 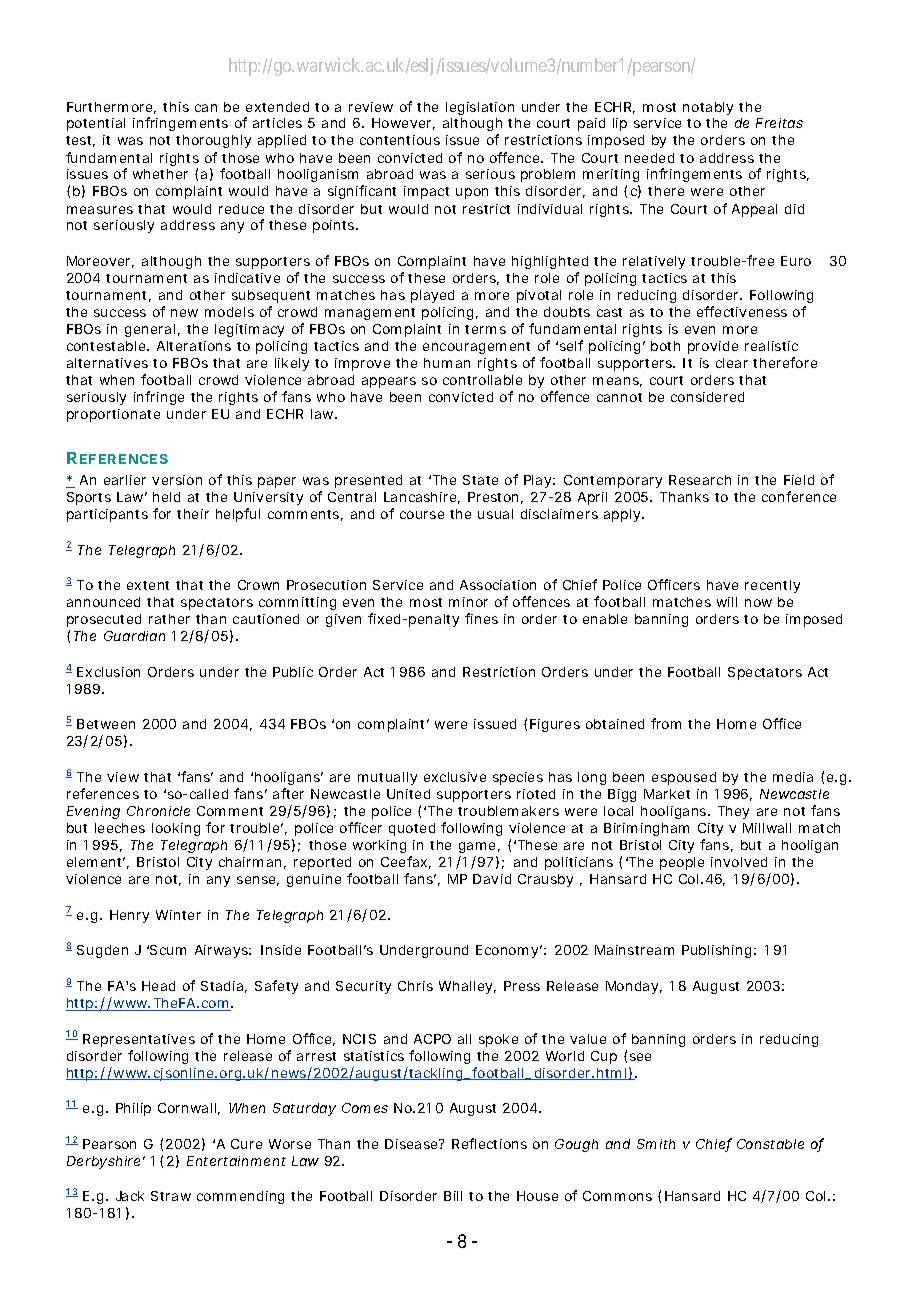 I want to click on Research, so click(x=700, y=480).
